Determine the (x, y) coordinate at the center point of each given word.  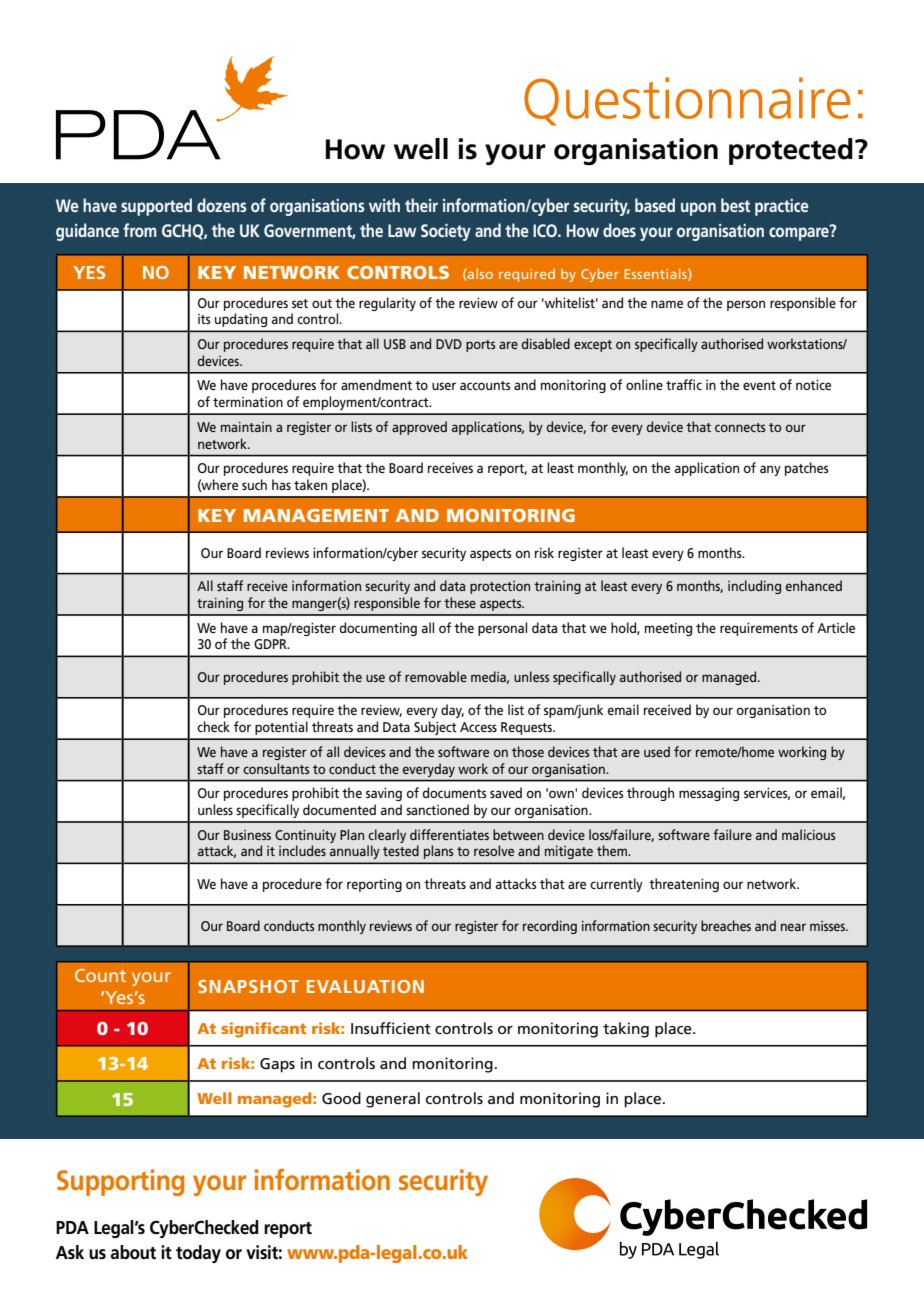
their (421, 205)
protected (791, 151)
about (133, 1252)
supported (156, 207)
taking (626, 1030)
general (393, 1100)
